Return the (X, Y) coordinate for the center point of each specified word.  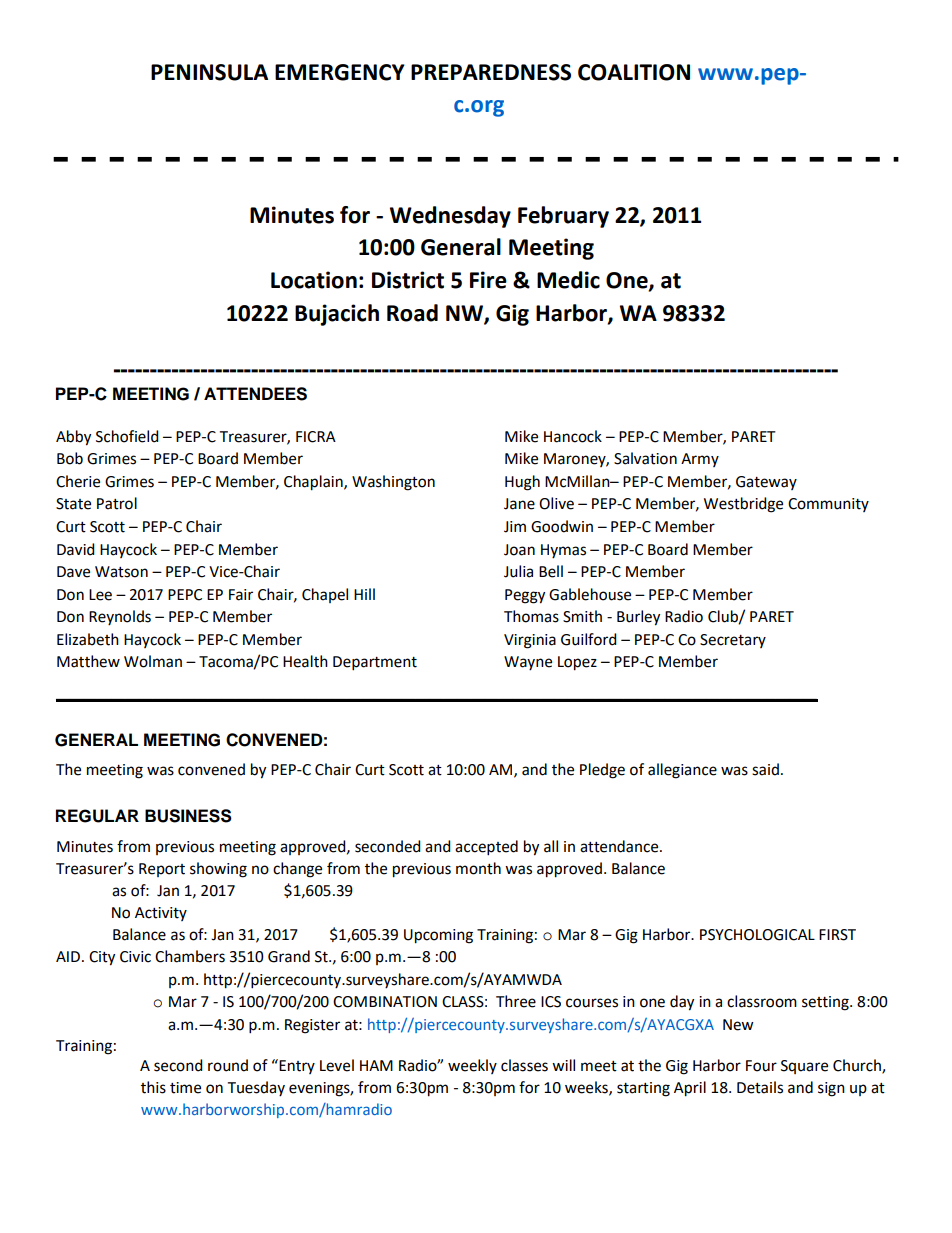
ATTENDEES (255, 394)
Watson (121, 572)
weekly (472, 1066)
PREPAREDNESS (491, 72)
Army (700, 460)
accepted (486, 848)
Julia (518, 571)
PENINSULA (209, 72)
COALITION (634, 72)
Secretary (733, 641)
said (765, 769)
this (153, 1087)
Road (412, 313)
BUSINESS (188, 816)
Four (761, 1066)
